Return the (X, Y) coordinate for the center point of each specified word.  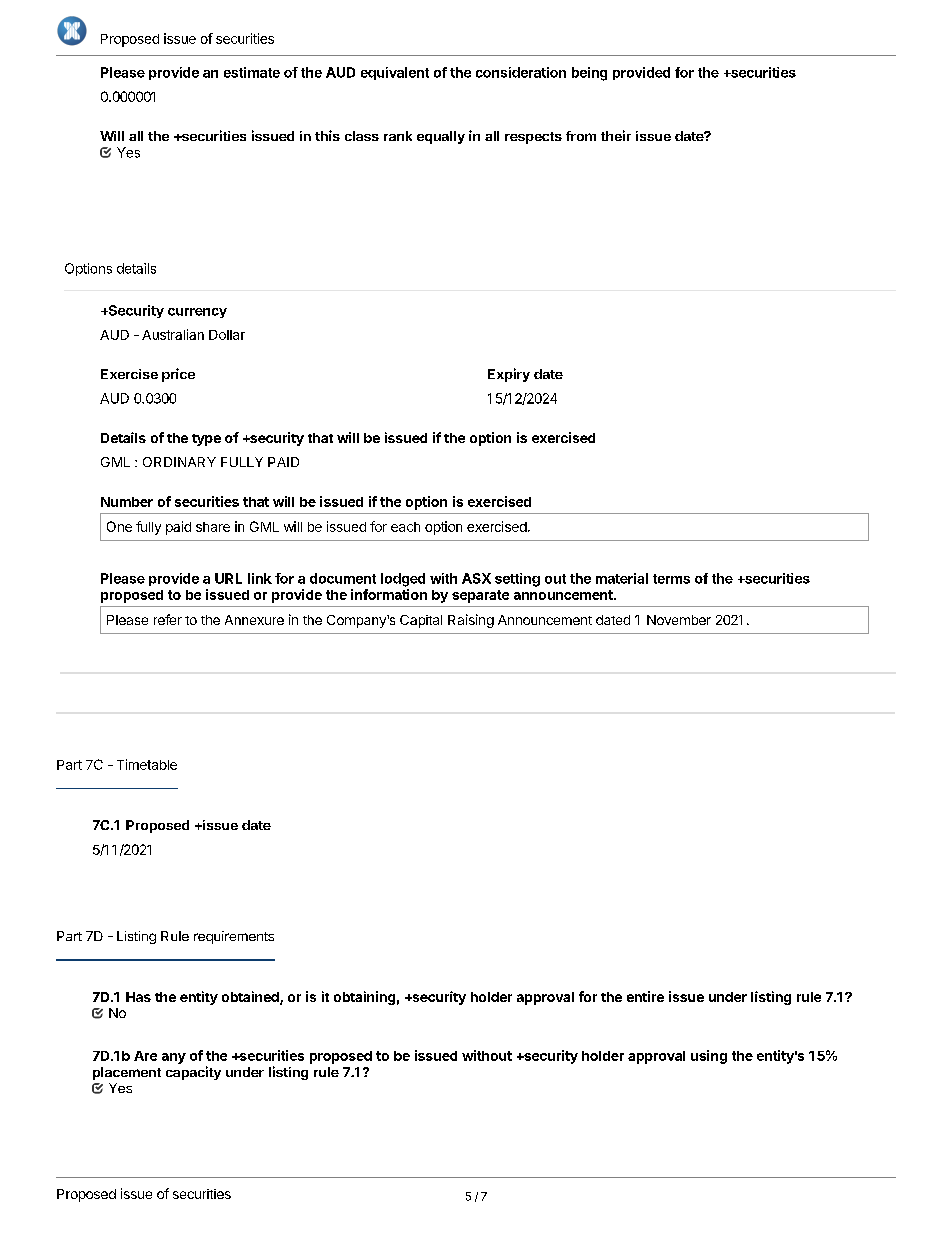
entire (645, 996)
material (622, 578)
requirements (234, 937)
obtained (251, 998)
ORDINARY (179, 462)
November (679, 620)
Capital (421, 621)
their (616, 135)
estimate (252, 72)
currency (197, 313)
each (405, 527)
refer (168, 619)
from (581, 136)
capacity (193, 1073)
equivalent (395, 73)
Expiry (509, 375)
